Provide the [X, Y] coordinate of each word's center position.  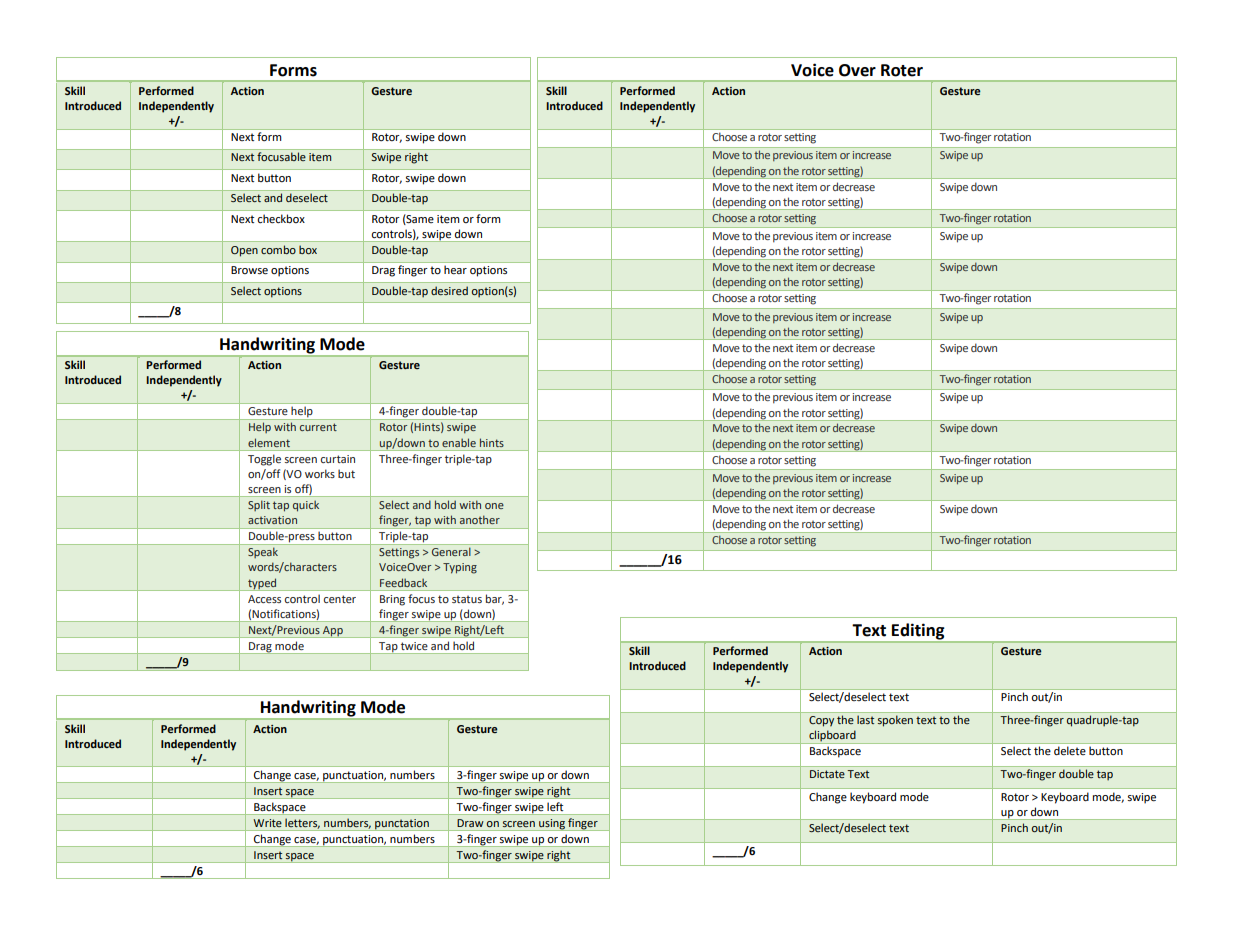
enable [459, 442]
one [494, 506]
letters [302, 824]
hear [455, 269]
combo [278, 249]
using [552, 825]
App [333, 632]
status [467, 599]
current [318, 427]
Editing [918, 632]
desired [449, 290]
